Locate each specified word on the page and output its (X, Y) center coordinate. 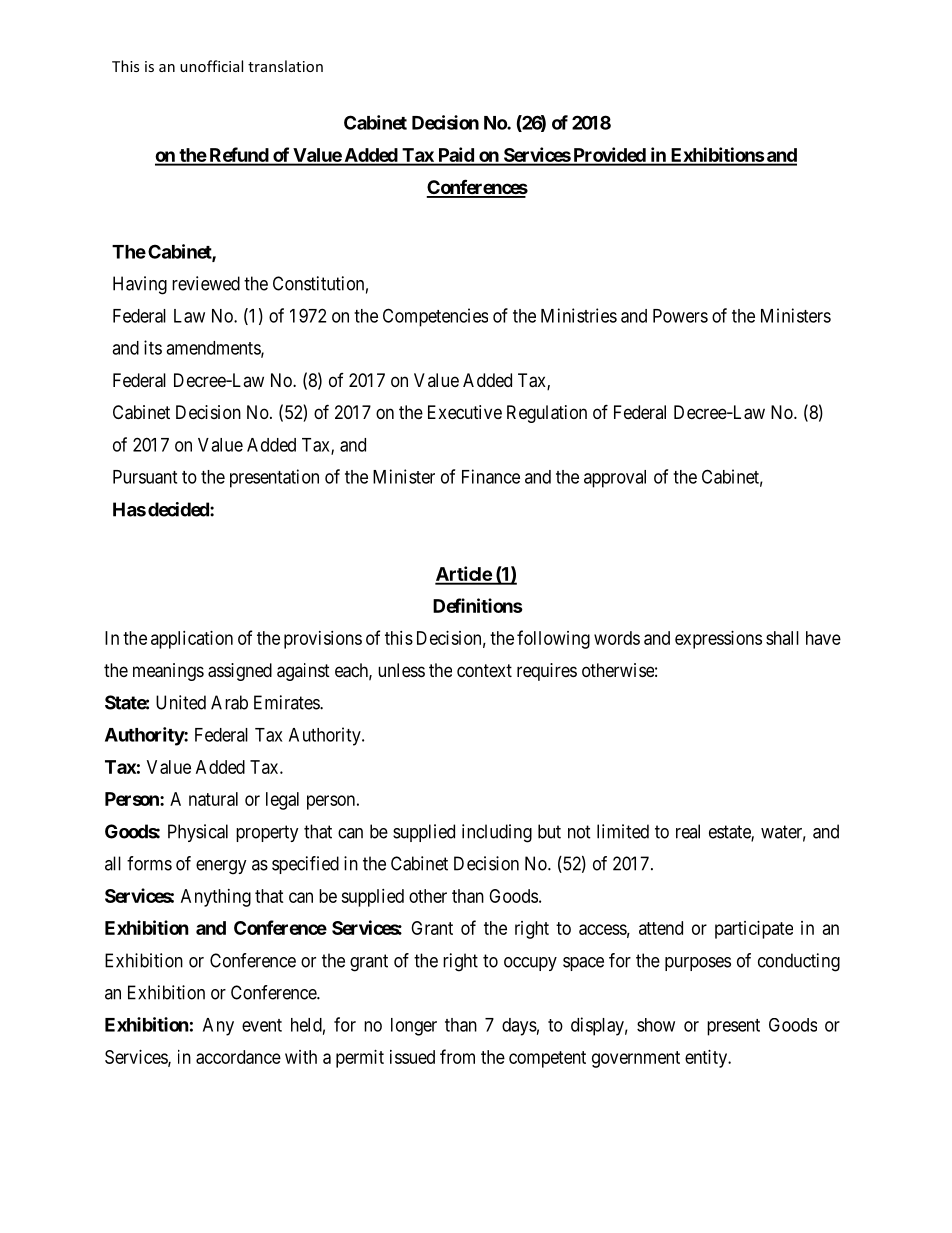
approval (615, 479)
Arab (229, 702)
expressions (718, 640)
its (153, 347)
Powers (680, 316)
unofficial (211, 66)
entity (707, 1059)
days (519, 1027)
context (484, 670)
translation (285, 66)
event (262, 1025)
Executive (465, 412)
